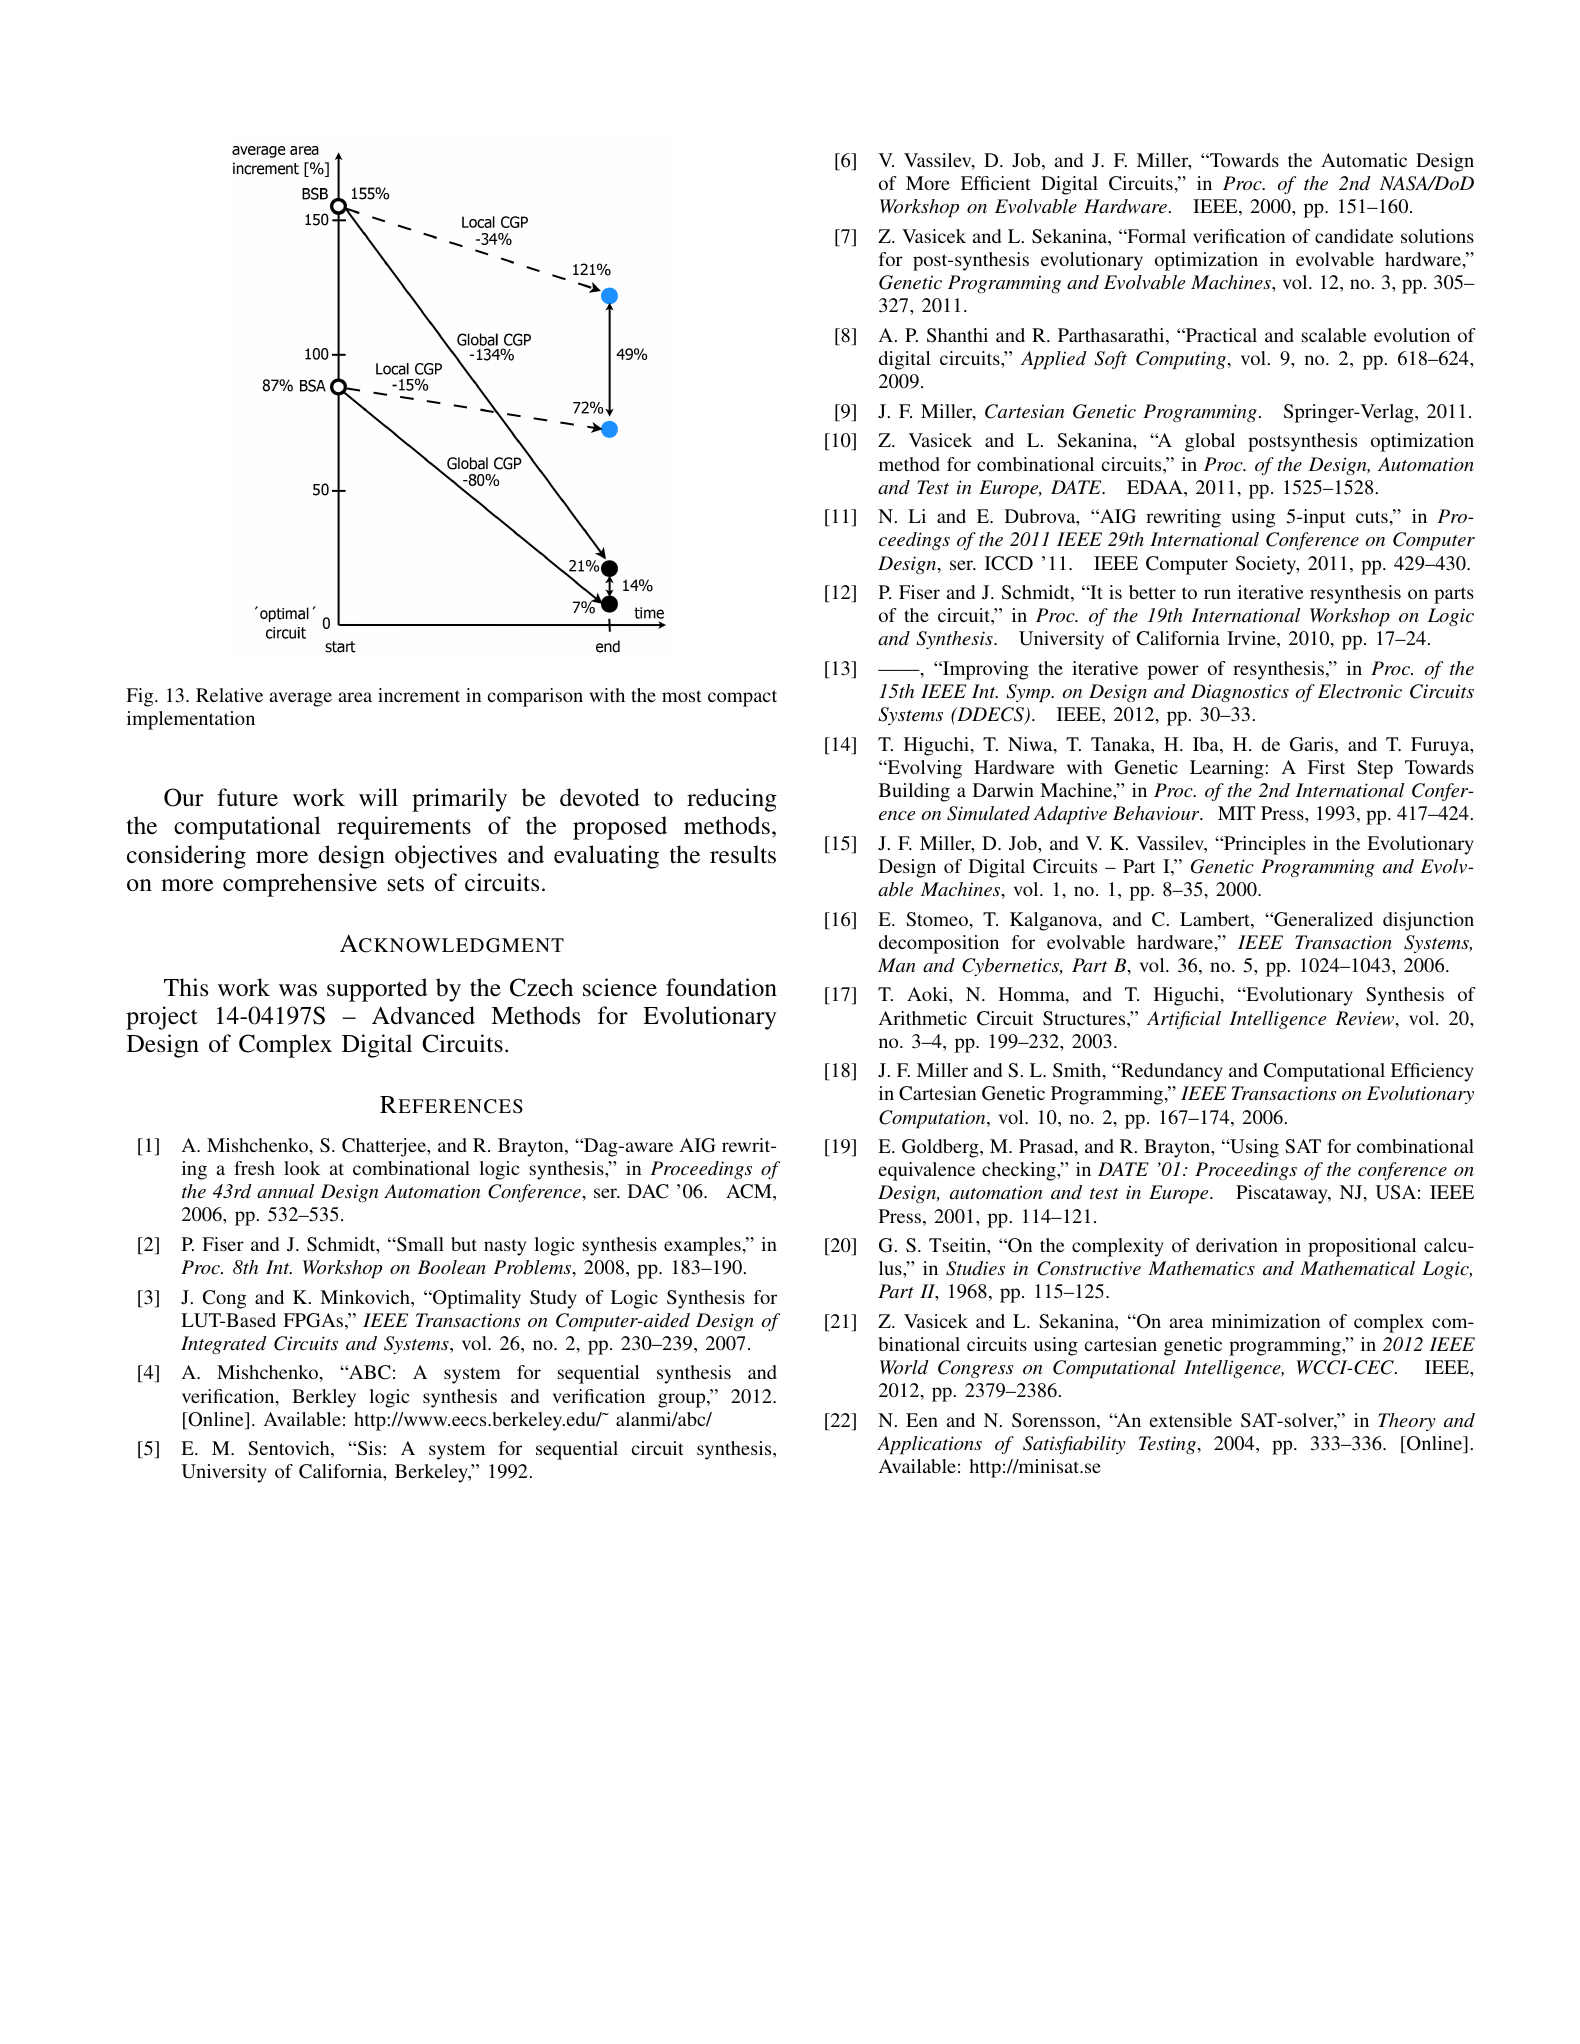  Describe the element at coordinates (324, 1398) in the screenshot. I see `Berkley` at that location.
